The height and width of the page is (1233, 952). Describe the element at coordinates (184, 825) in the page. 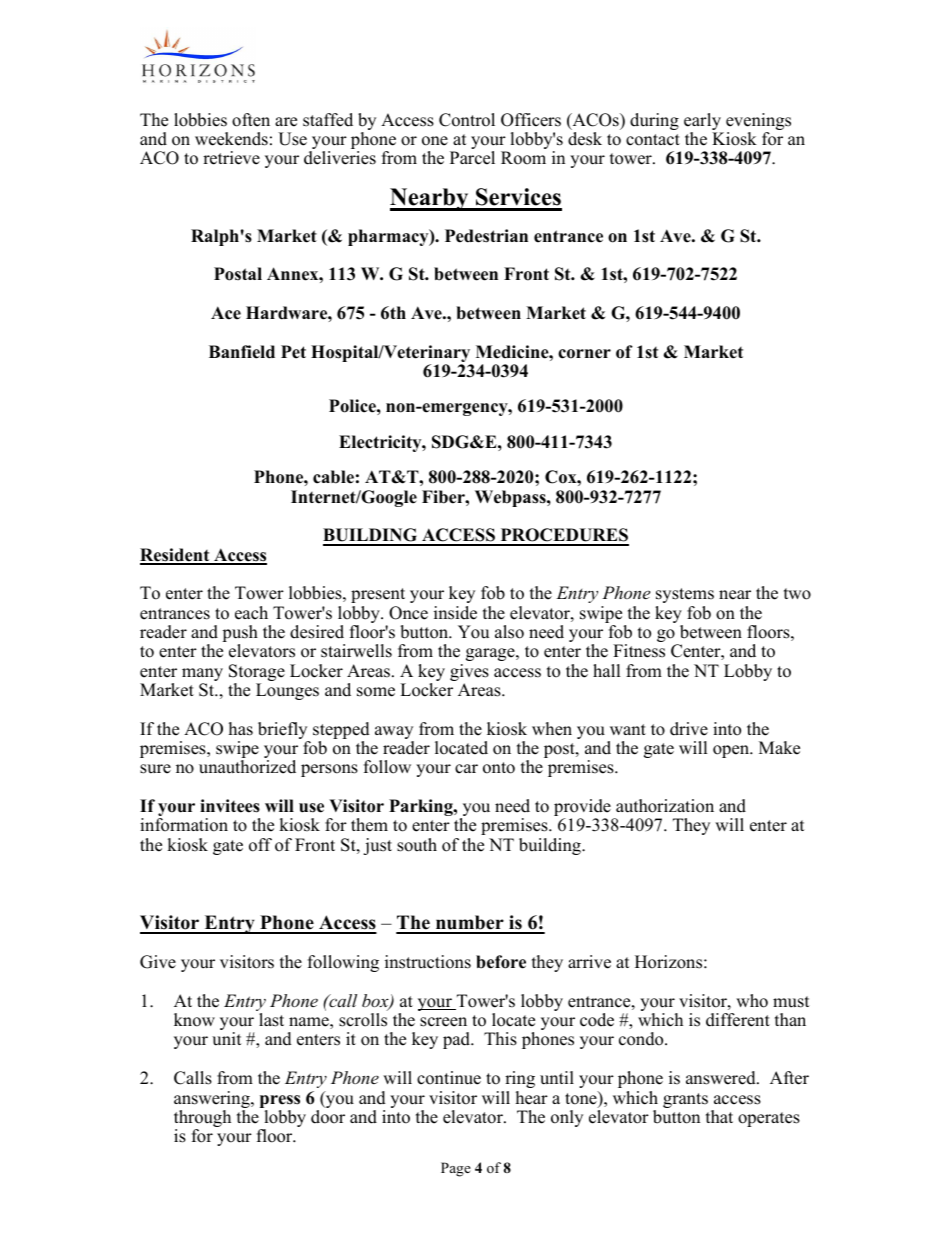

I see `information` at that location.
